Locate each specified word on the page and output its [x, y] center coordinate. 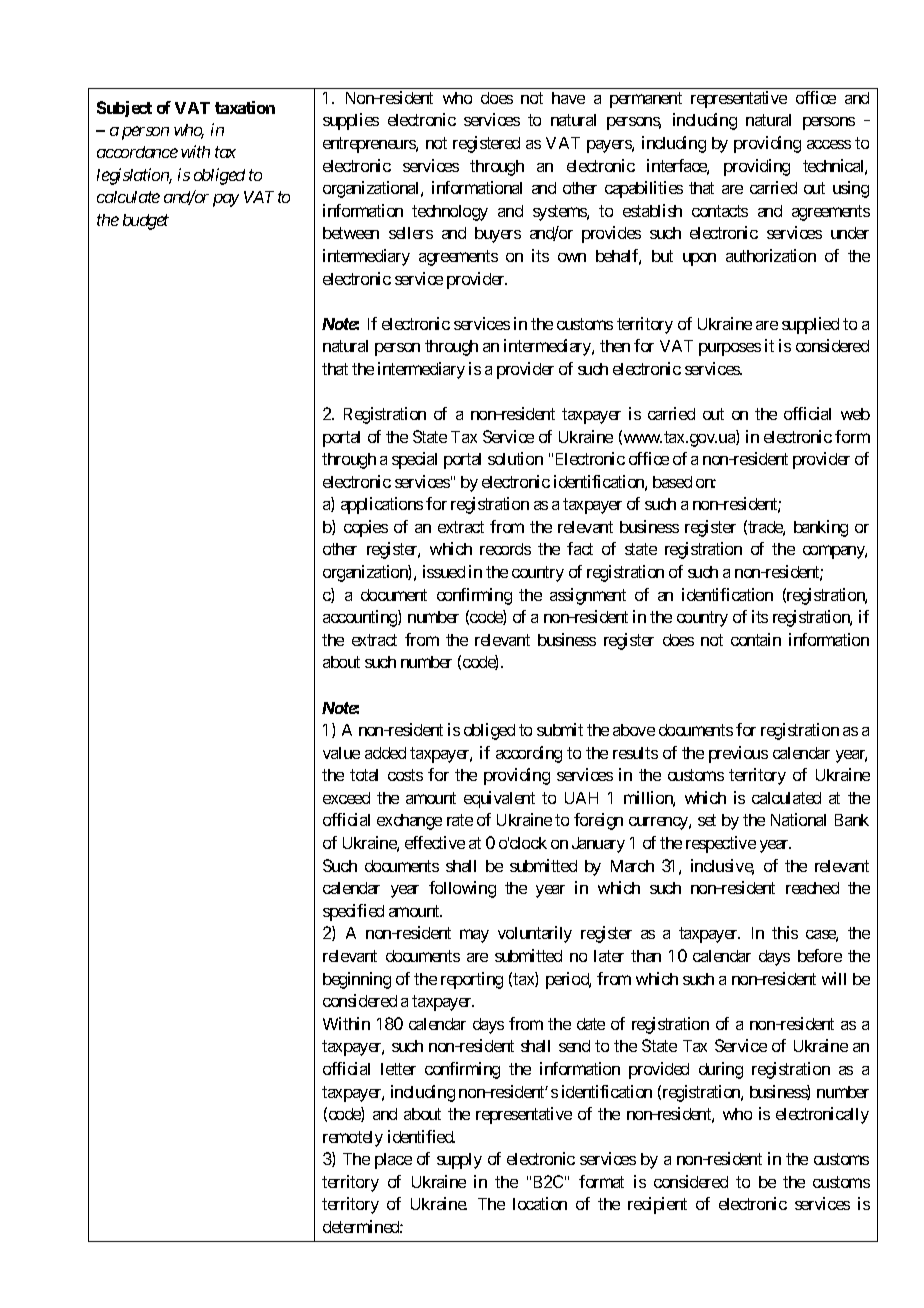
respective [721, 844]
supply [459, 1161]
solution [515, 458]
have [568, 98]
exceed [346, 798]
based [672, 482]
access [829, 144]
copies [366, 528]
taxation [245, 107]
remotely [353, 1139]
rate [460, 820]
